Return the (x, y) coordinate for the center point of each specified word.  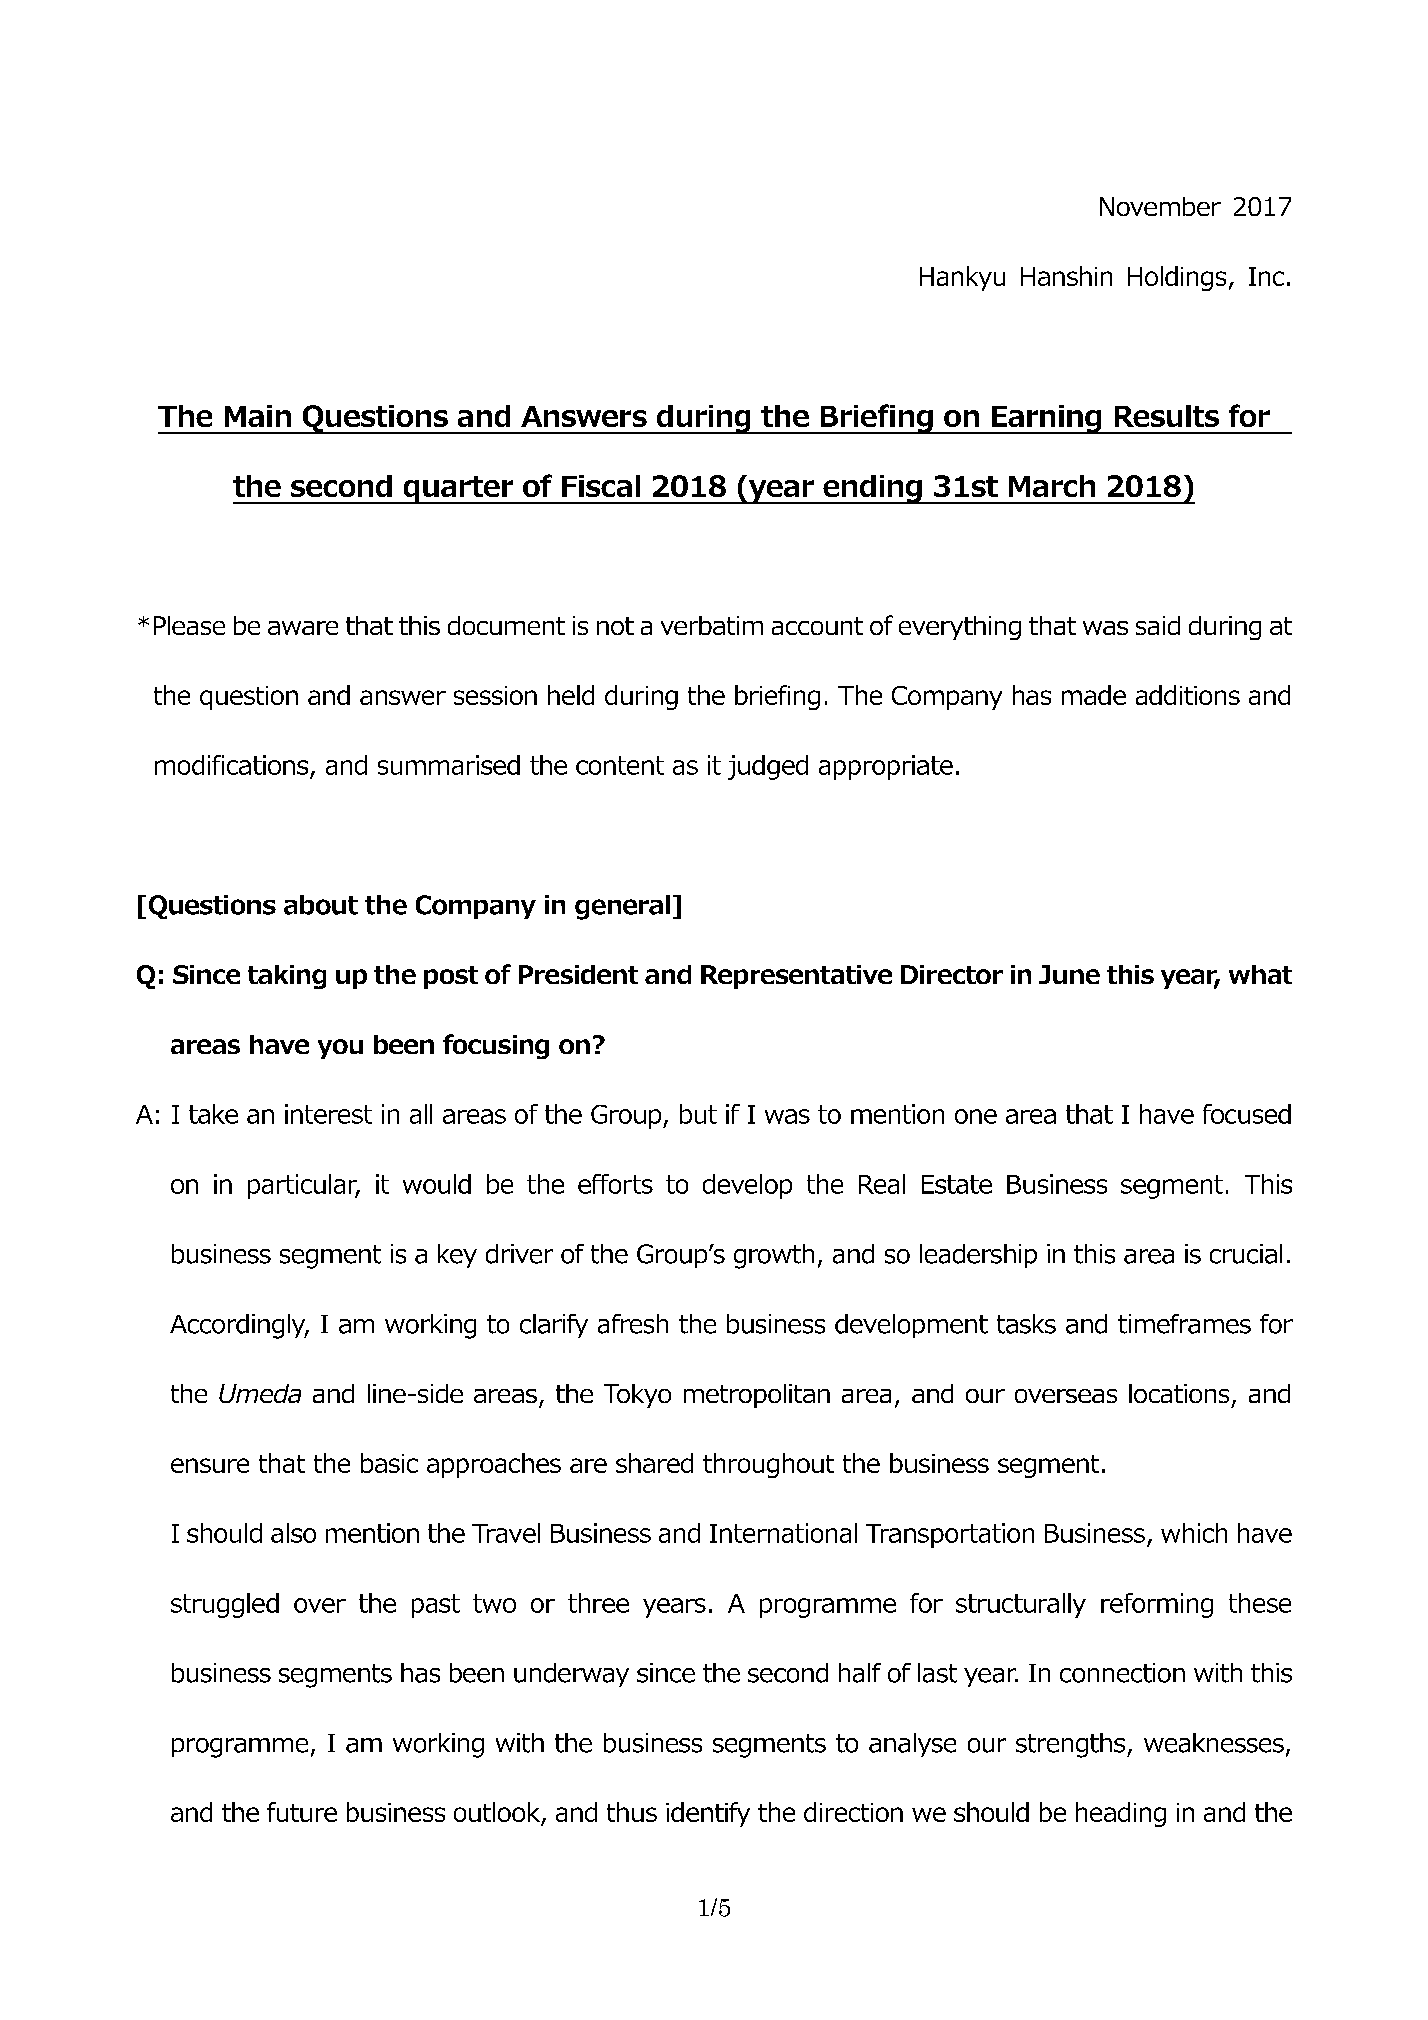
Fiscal (601, 486)
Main (258, 416)
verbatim (712, 625)
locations (1179, 1393)
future (302, 1812)
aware (303, 628)
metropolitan (757, 1396)
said (1158, 625)
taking (287, 977)
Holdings (1177, 278)
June (1069, 974)
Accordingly (239, 1326)
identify (708, 1814)
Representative (796, 977)
